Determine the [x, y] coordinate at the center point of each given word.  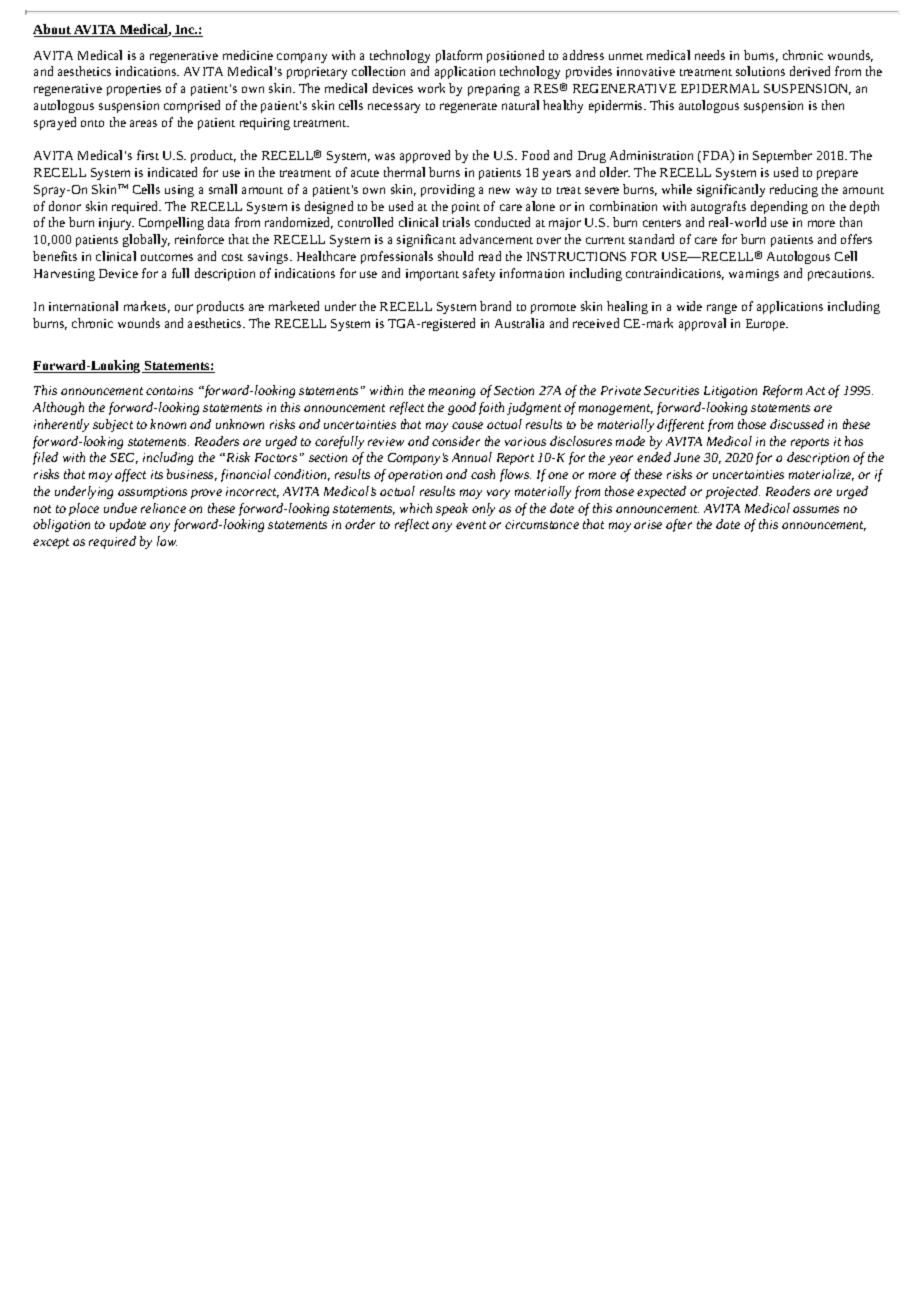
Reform [782, 391]
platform [459, 56]
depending [779, 207]
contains [169, 390]
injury [116, 224]
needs [710, 55]
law [167, 541]
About [53, 30]
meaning [452, 392]
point [466, 208]
